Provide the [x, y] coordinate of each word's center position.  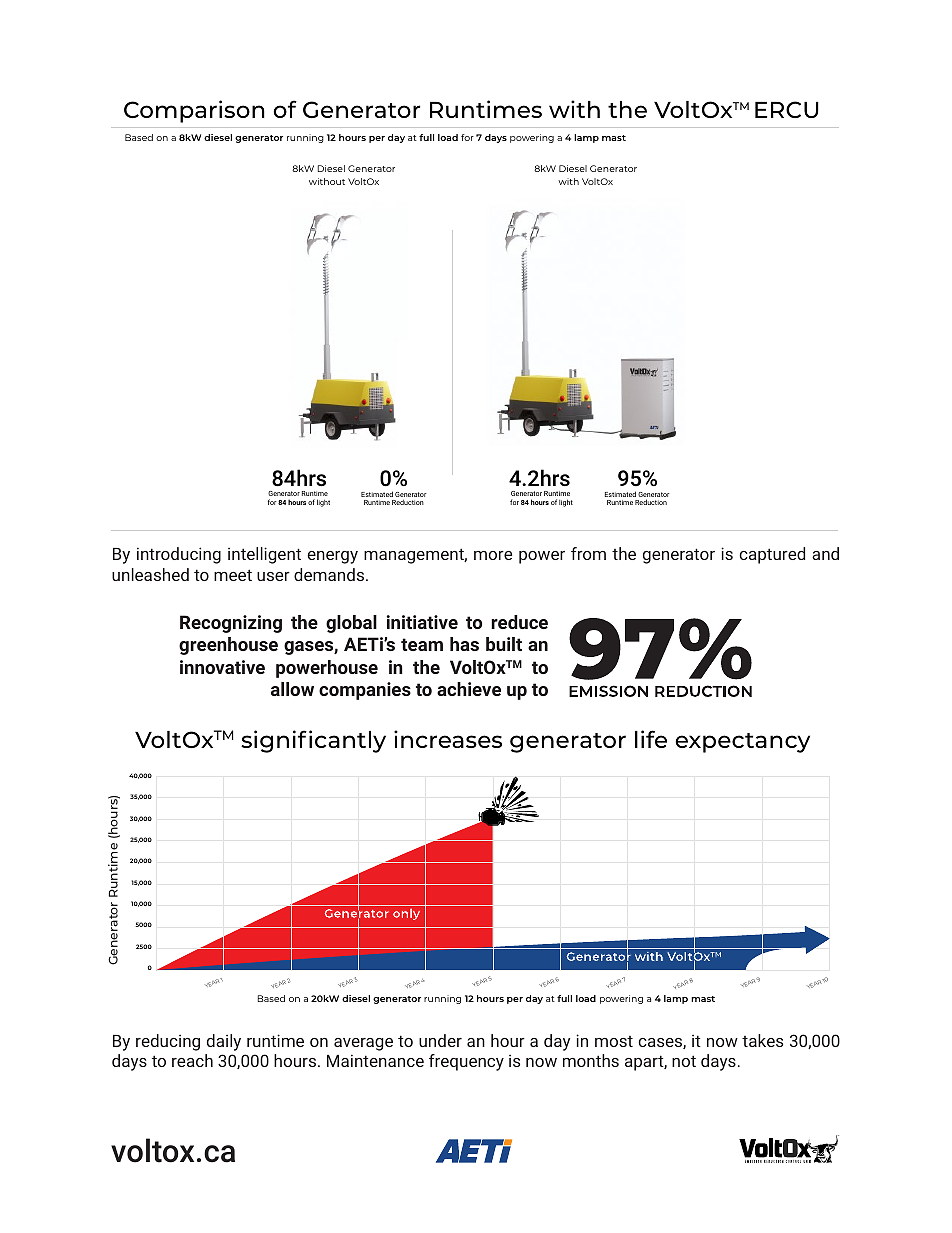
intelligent [264, 555]
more [493, 555]
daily [224, 1042]
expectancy [742, 743]
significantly [313, 741]
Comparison [194, 111]
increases [448, 739]
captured [772, 555]
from [588, 553]
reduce [519, 622]
